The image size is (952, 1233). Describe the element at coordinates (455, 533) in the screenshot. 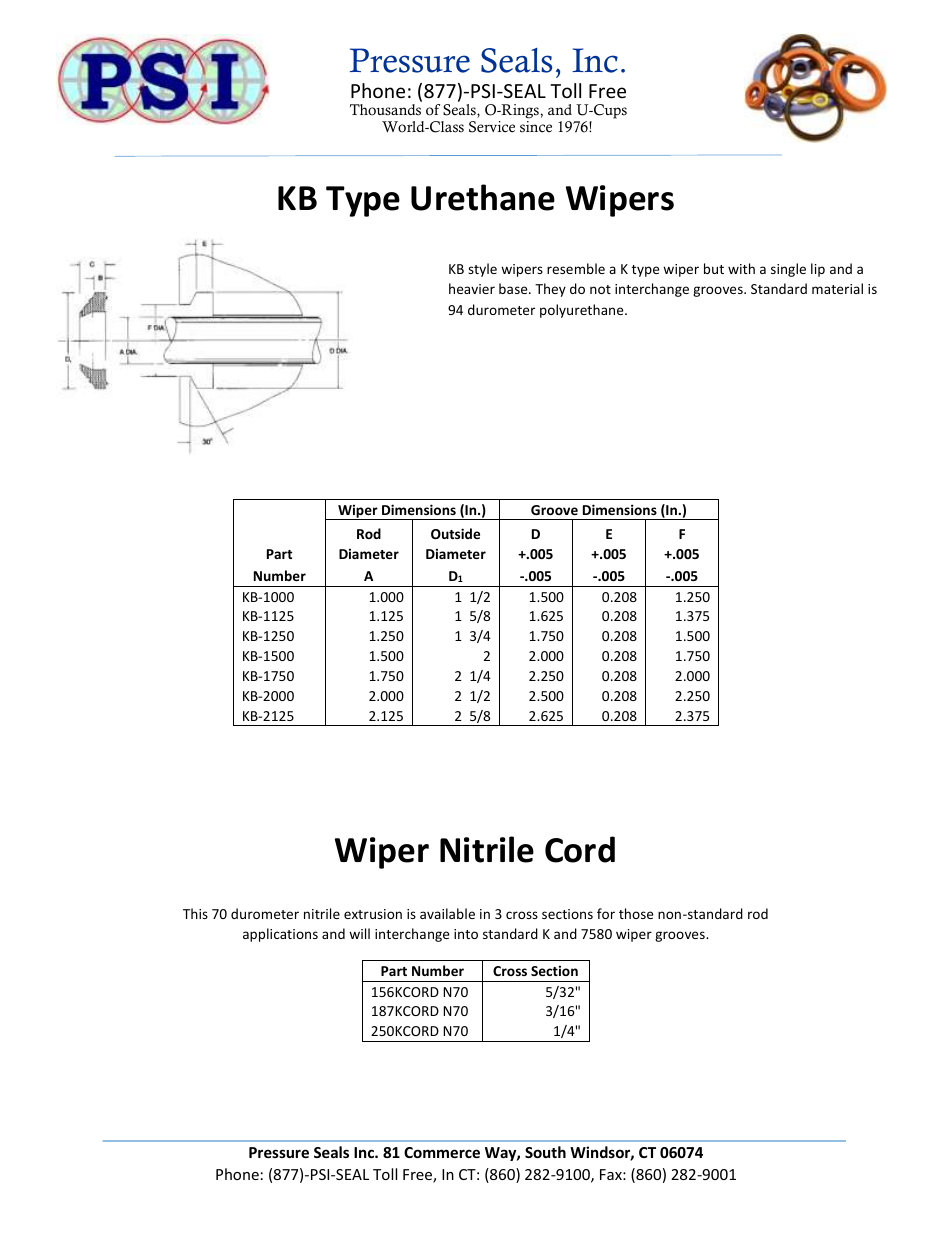

I see `Outside` at that location.
